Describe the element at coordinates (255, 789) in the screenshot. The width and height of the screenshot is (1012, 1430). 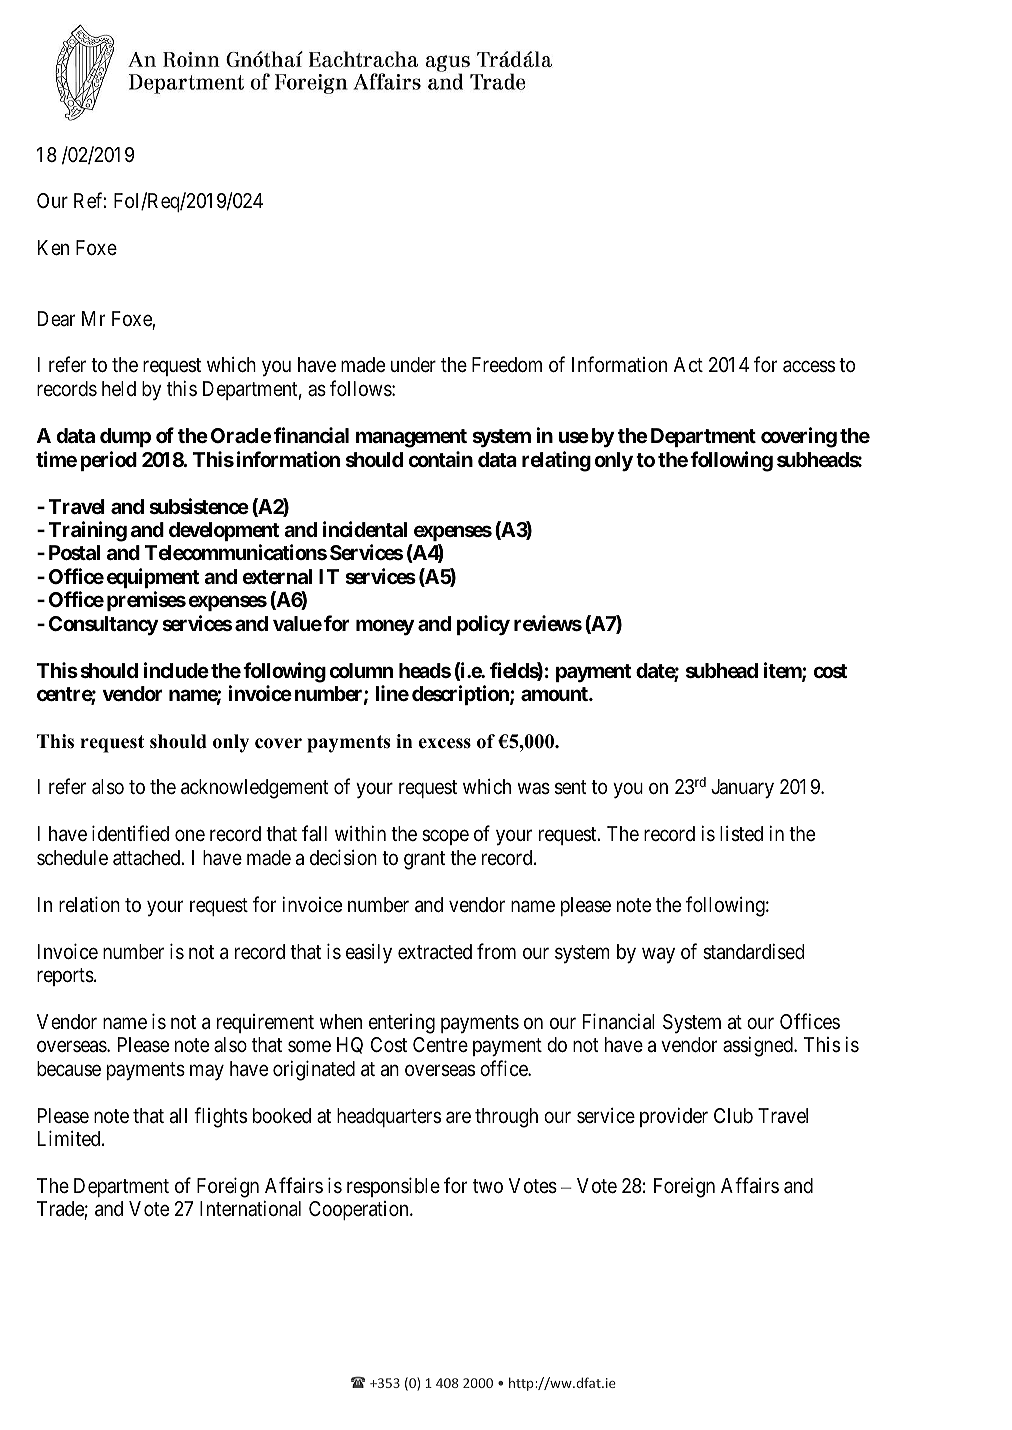
I see `acknowledgement` at that location.
